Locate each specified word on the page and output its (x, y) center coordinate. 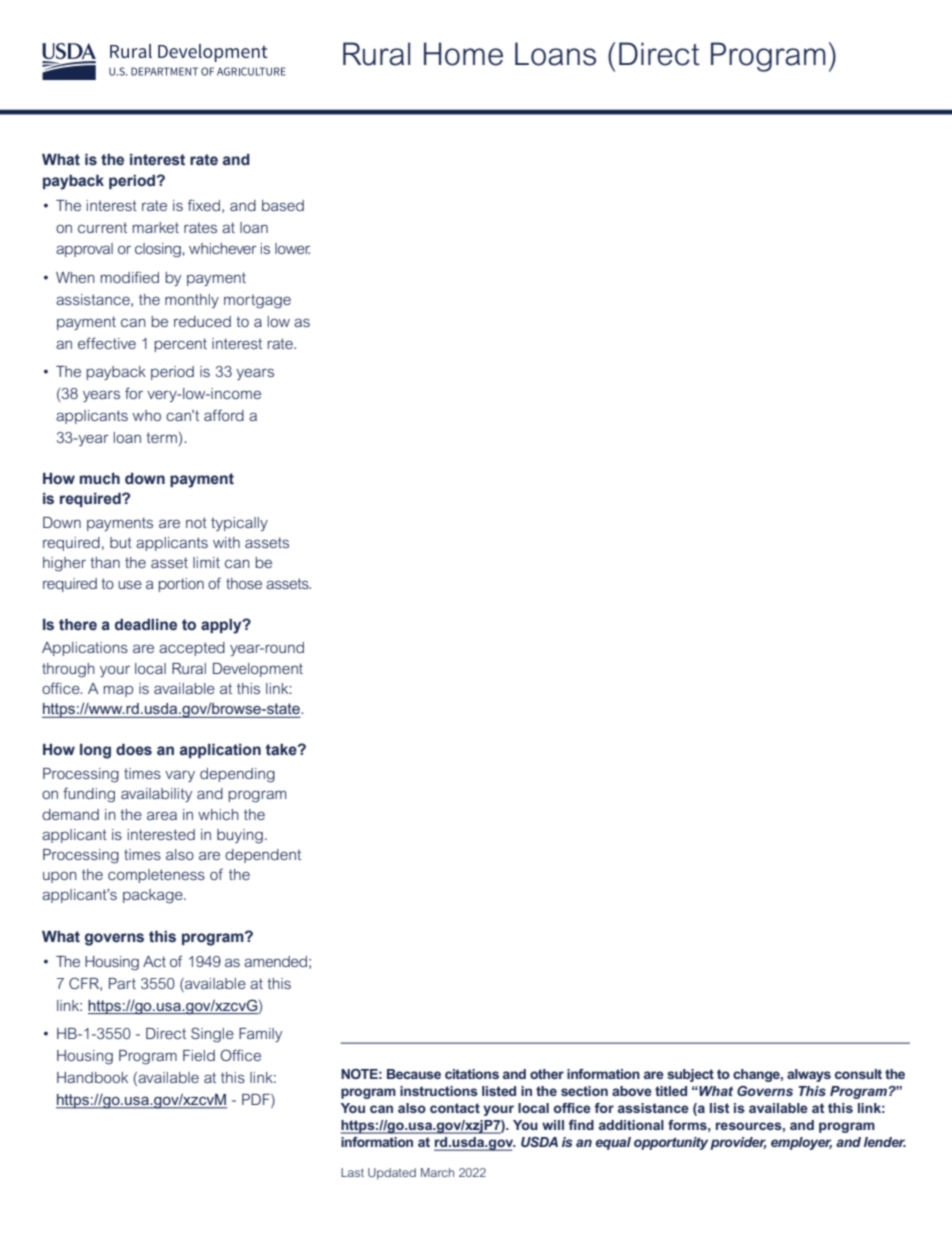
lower (292, 248)
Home (463, 54)
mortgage (257, 301)
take (282, 750)
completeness (156, 876)
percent (181, 345)
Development (258, 670)
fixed (204, 205)
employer (801, 1143)
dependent (263, 856)
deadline (146, 625)
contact (455, 1108)
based (283, 205)
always (809, 1075)
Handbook (92, 1077)
